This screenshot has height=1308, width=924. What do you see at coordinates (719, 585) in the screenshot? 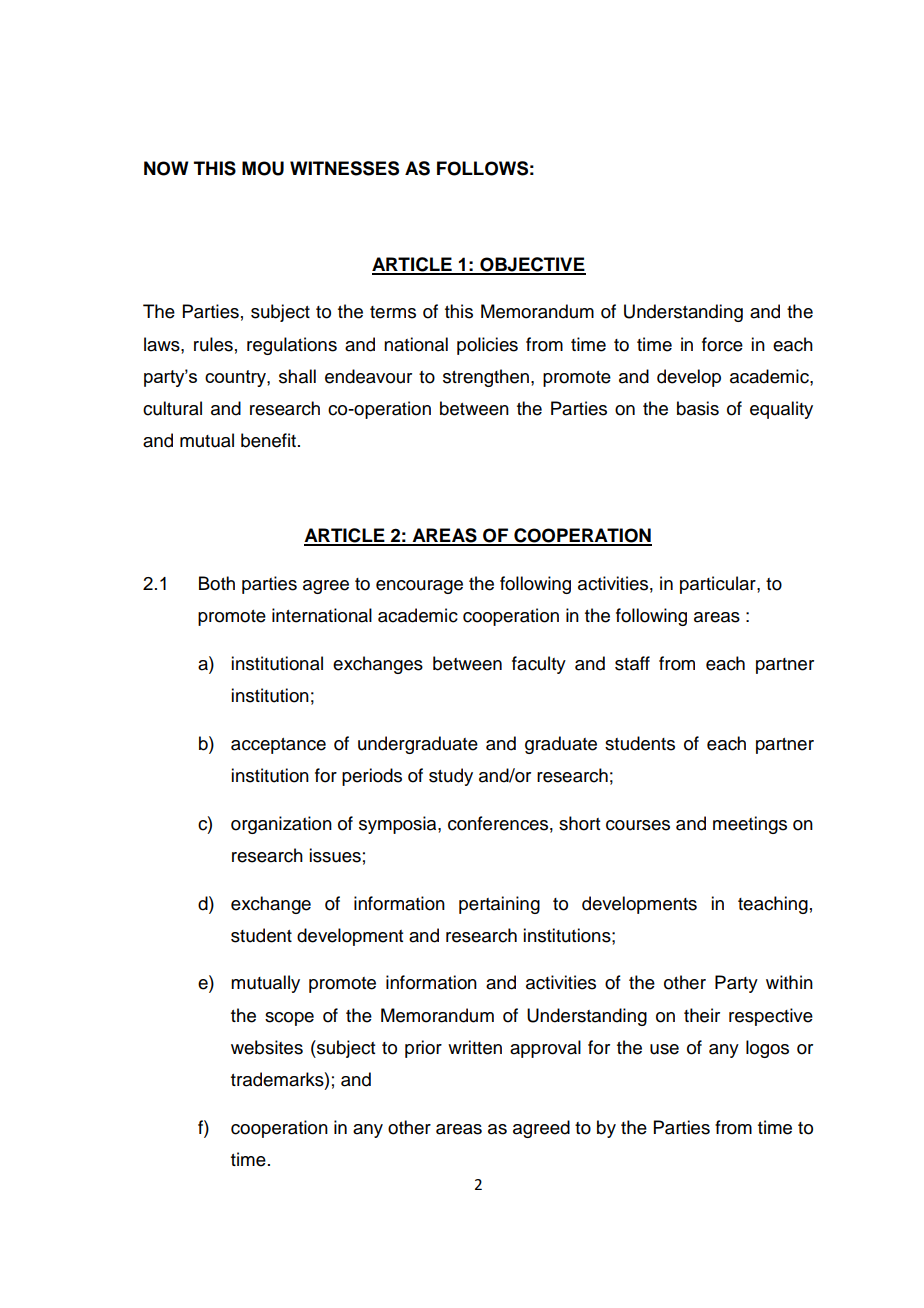
I see `particular` at bounding box center [719, 585].
